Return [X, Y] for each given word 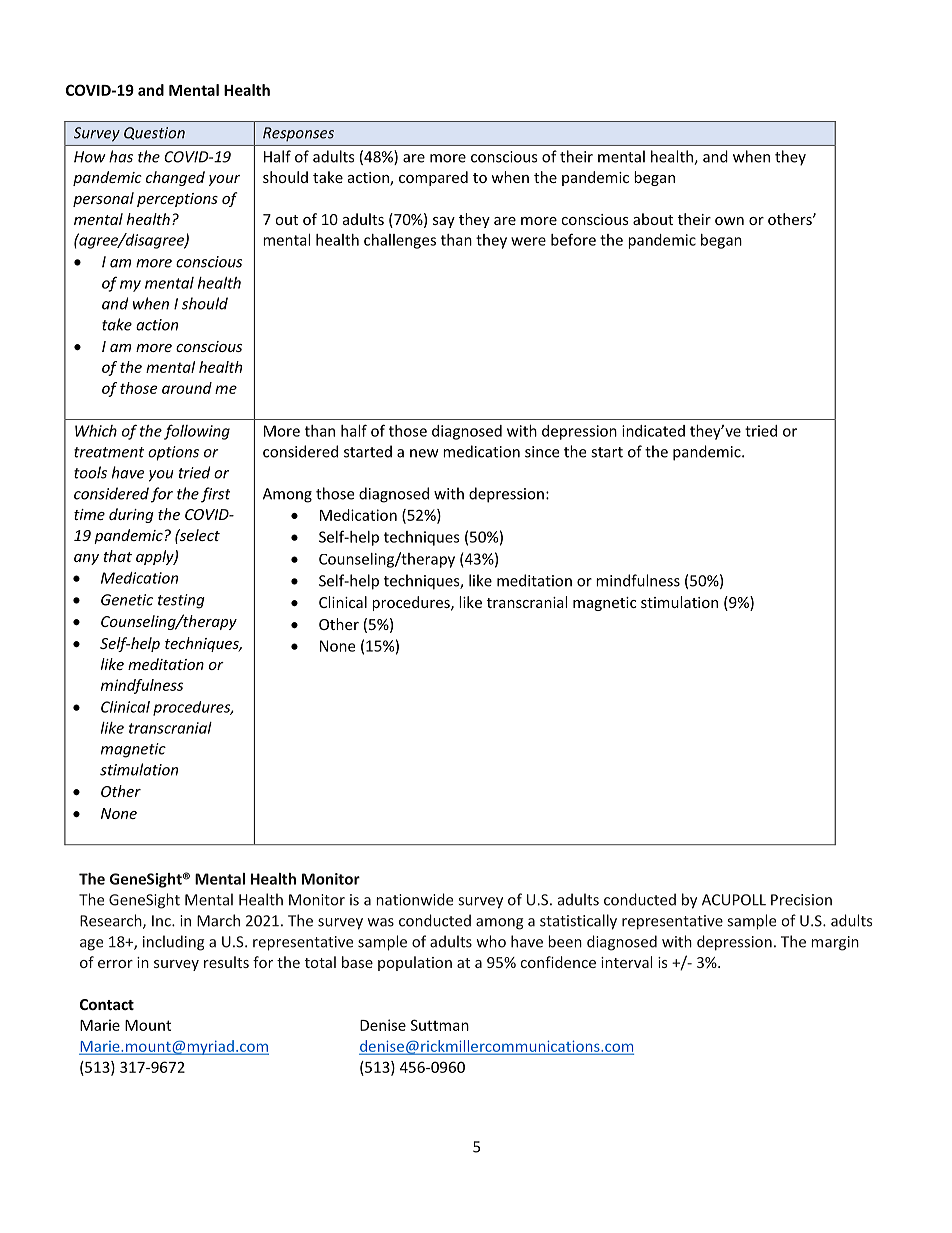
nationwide [414, 899]
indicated [653, 431]
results [226, 962]
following [197, 432]
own [729, 221]
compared [433, 178]
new [424, 453]
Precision [801, 900]
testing [181, 601]
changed [175, 178]
